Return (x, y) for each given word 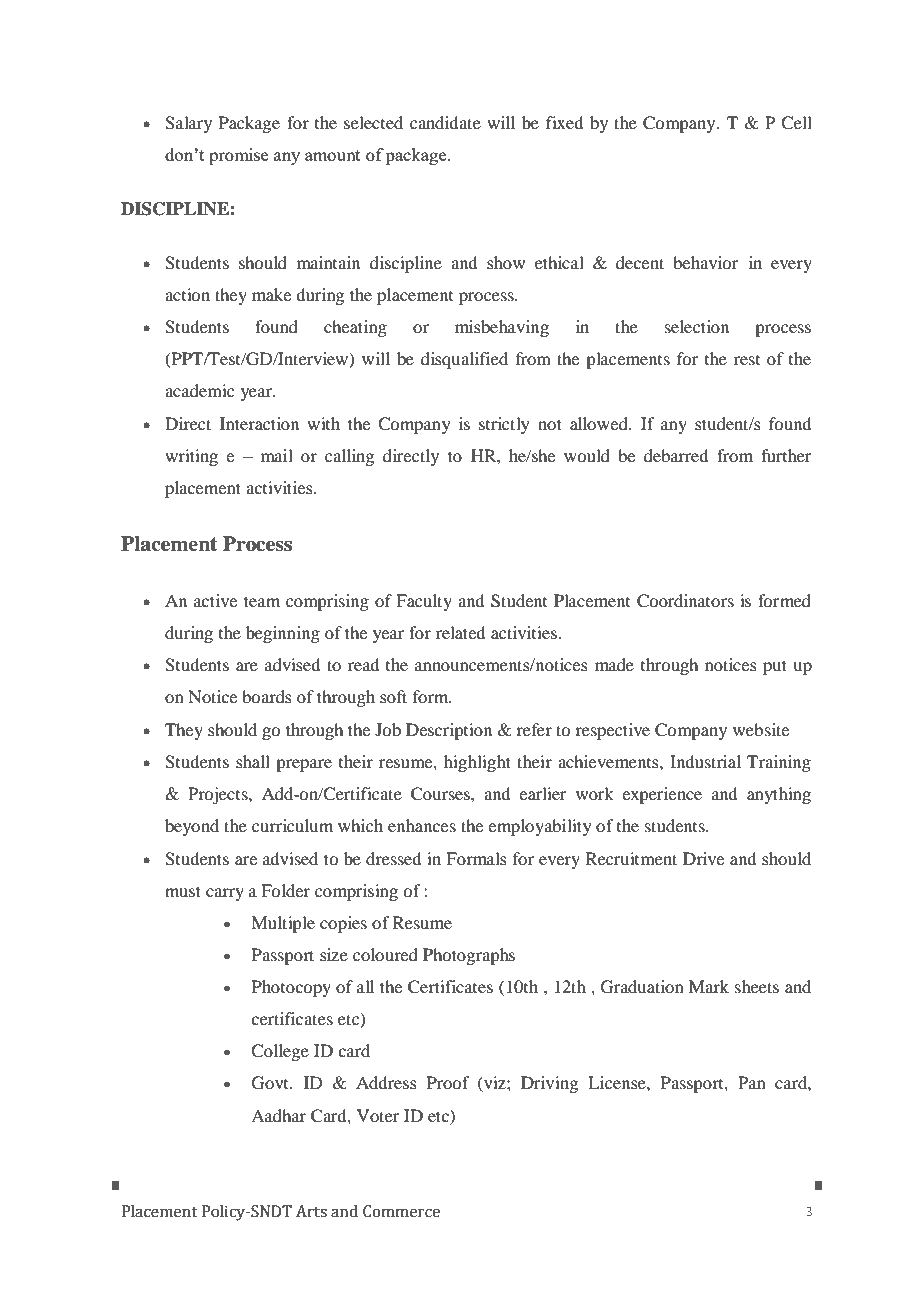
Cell (796, 123)
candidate (445, 122)
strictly (504, 425)
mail (277, 455)
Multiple (283, 924)
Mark (709, 986)
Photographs (469, 956)
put (775, 667)
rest (747, 360)
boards (267, 696)
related (460, 632)
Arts (311, 1211)
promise (238, 156)
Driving (549, 1084)
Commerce (401, 1211)
